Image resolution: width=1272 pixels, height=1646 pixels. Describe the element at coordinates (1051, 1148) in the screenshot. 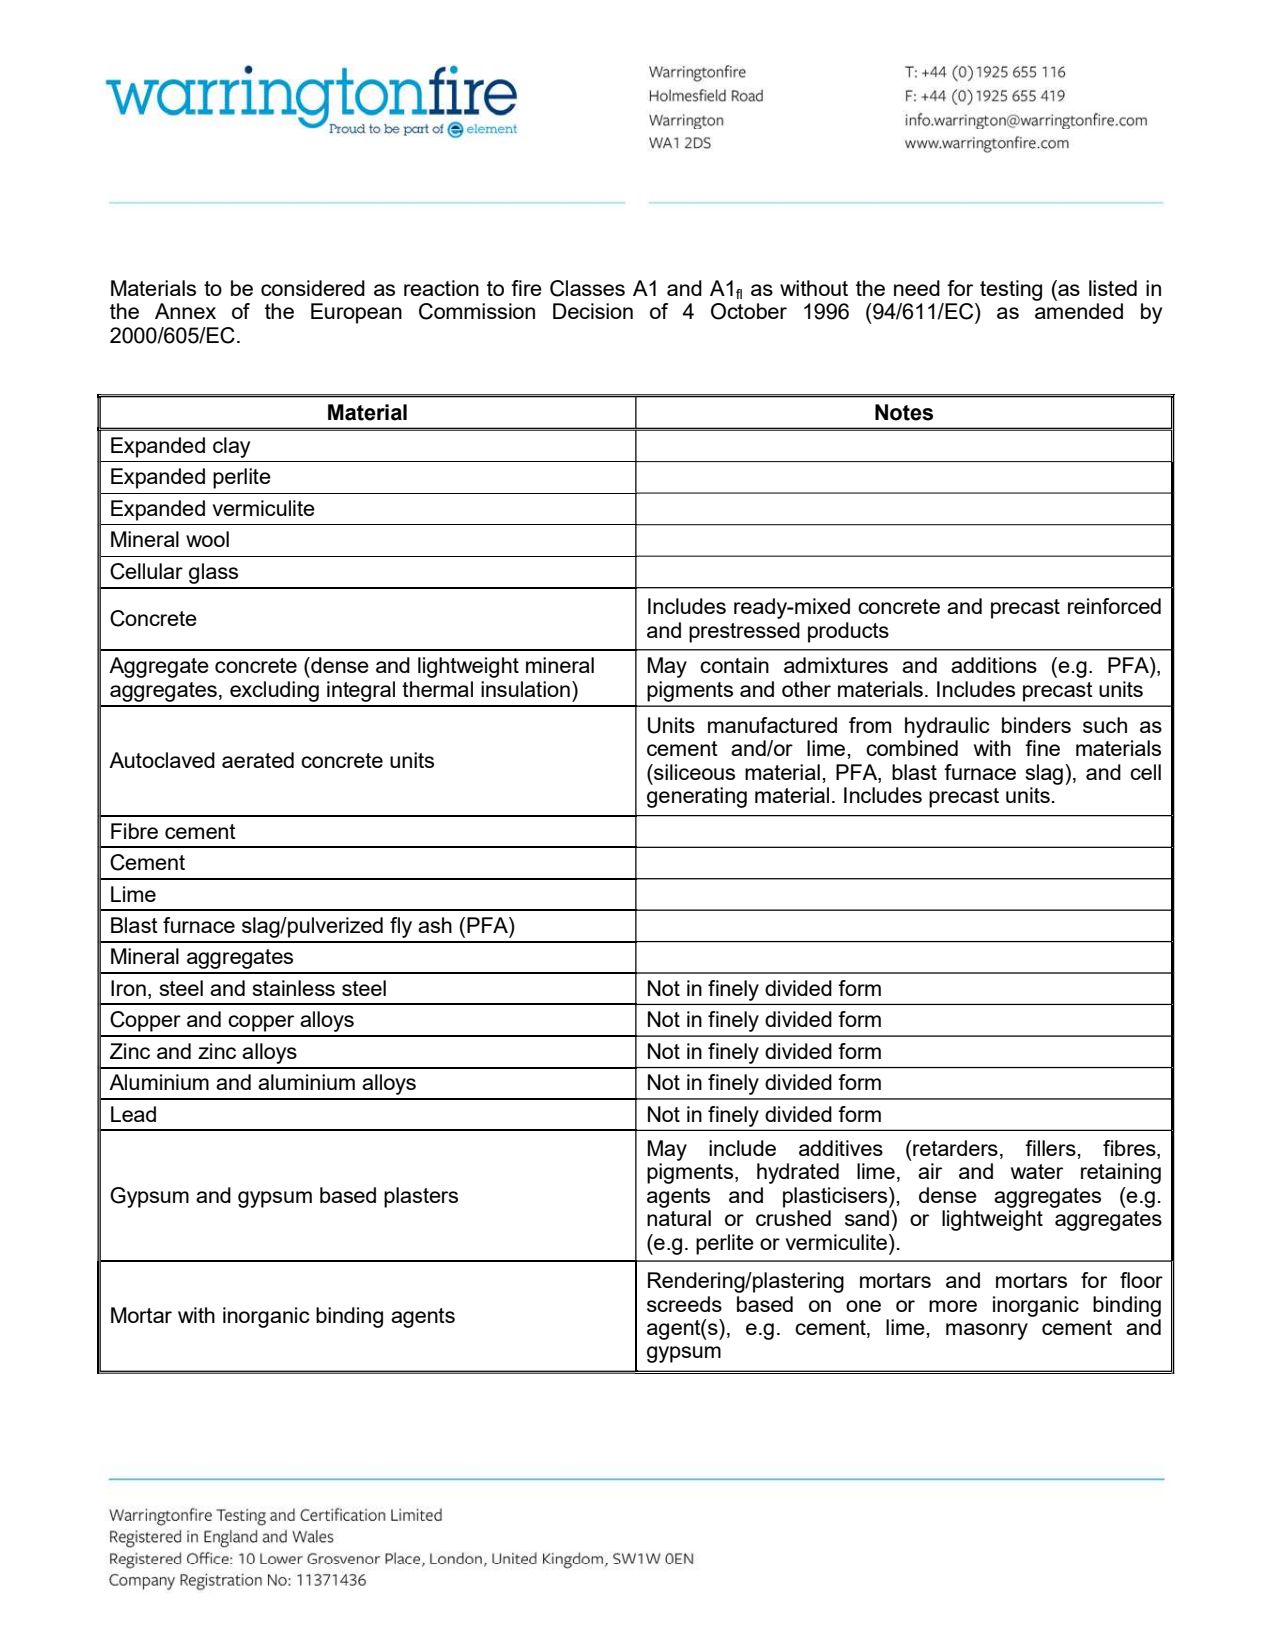

I see `fillers` at that location.
